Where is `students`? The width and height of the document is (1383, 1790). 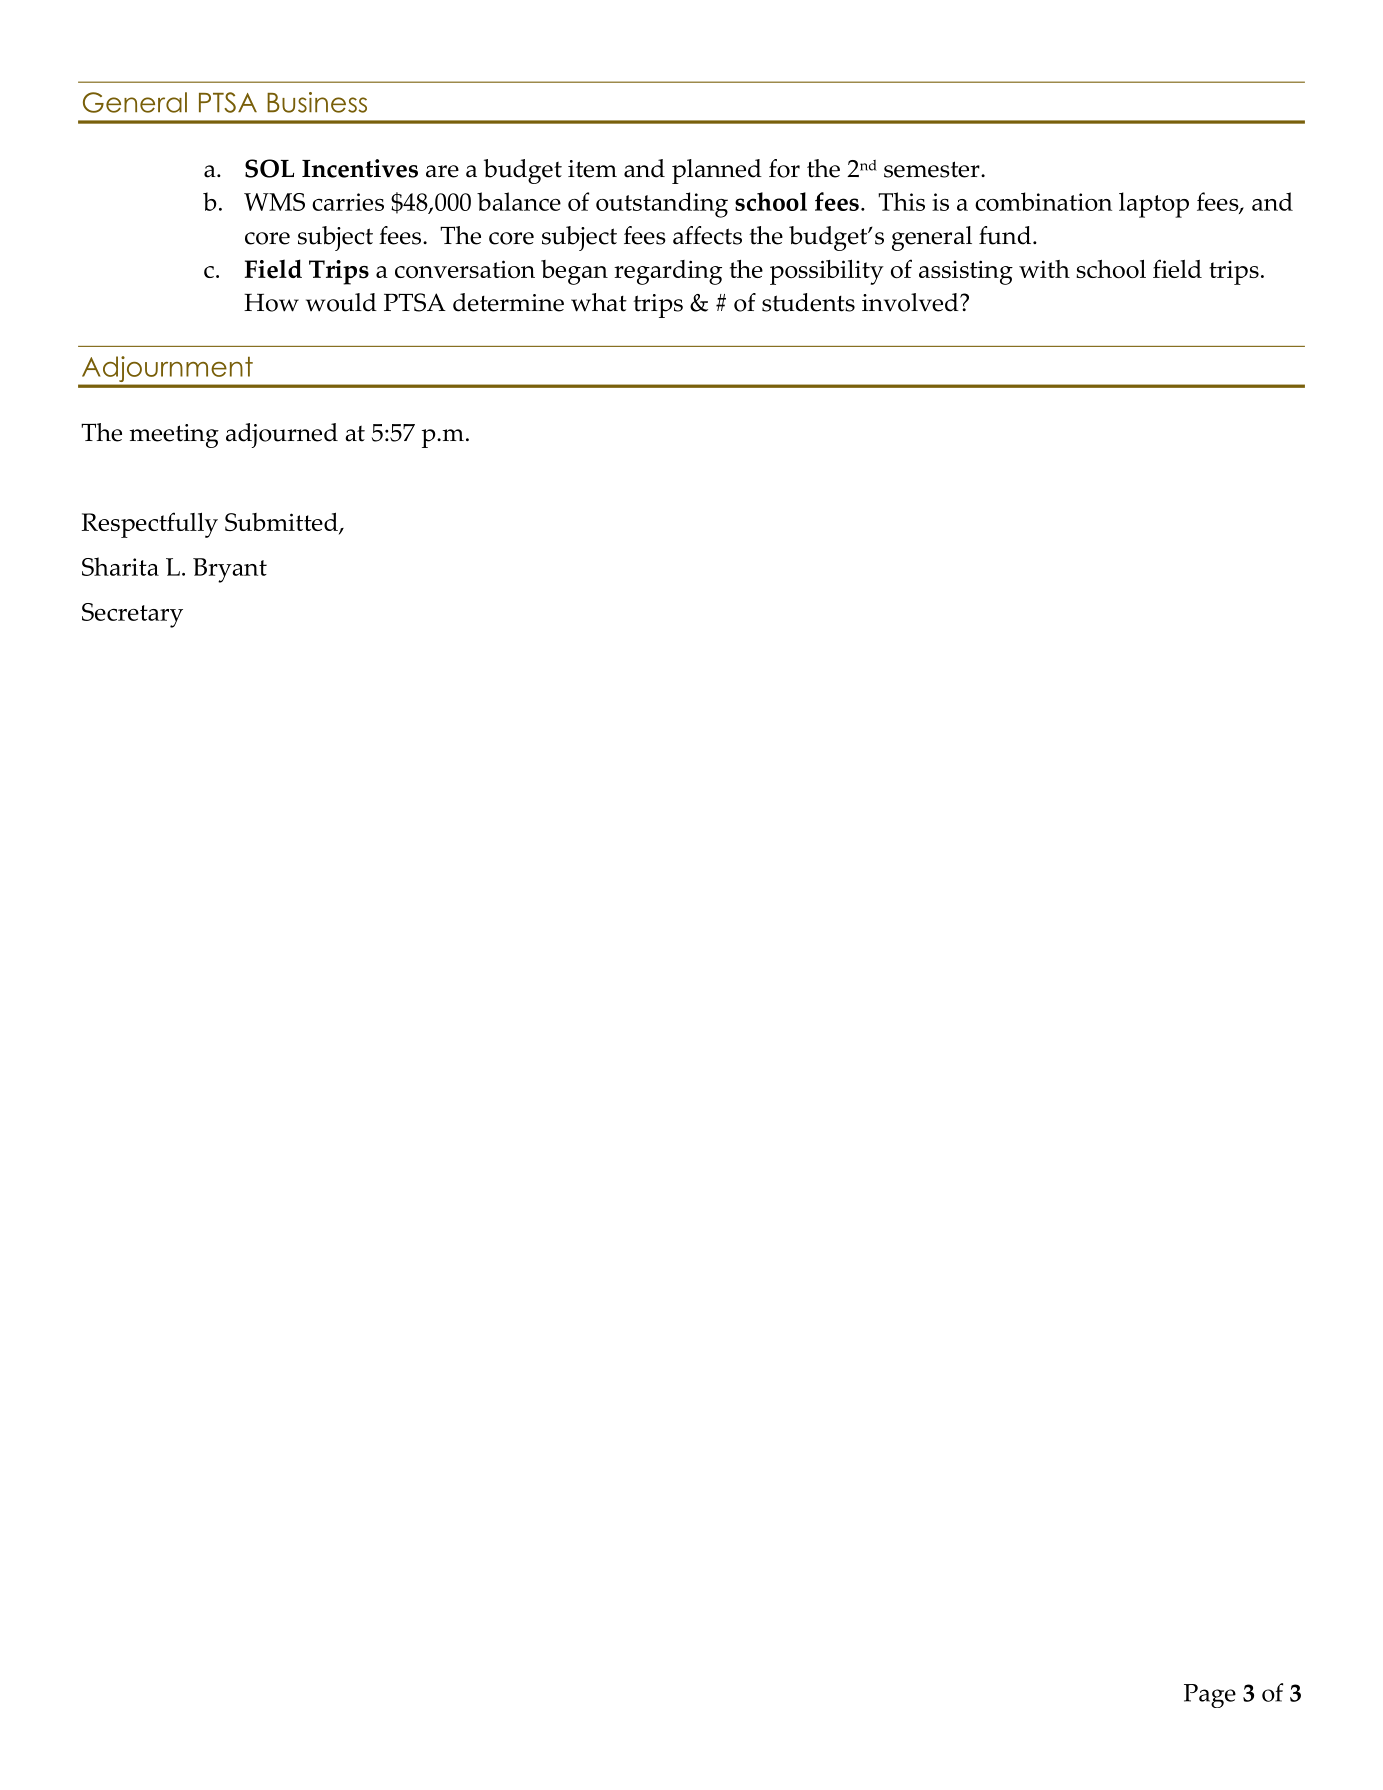
students is located at coordinates (808, 302).
